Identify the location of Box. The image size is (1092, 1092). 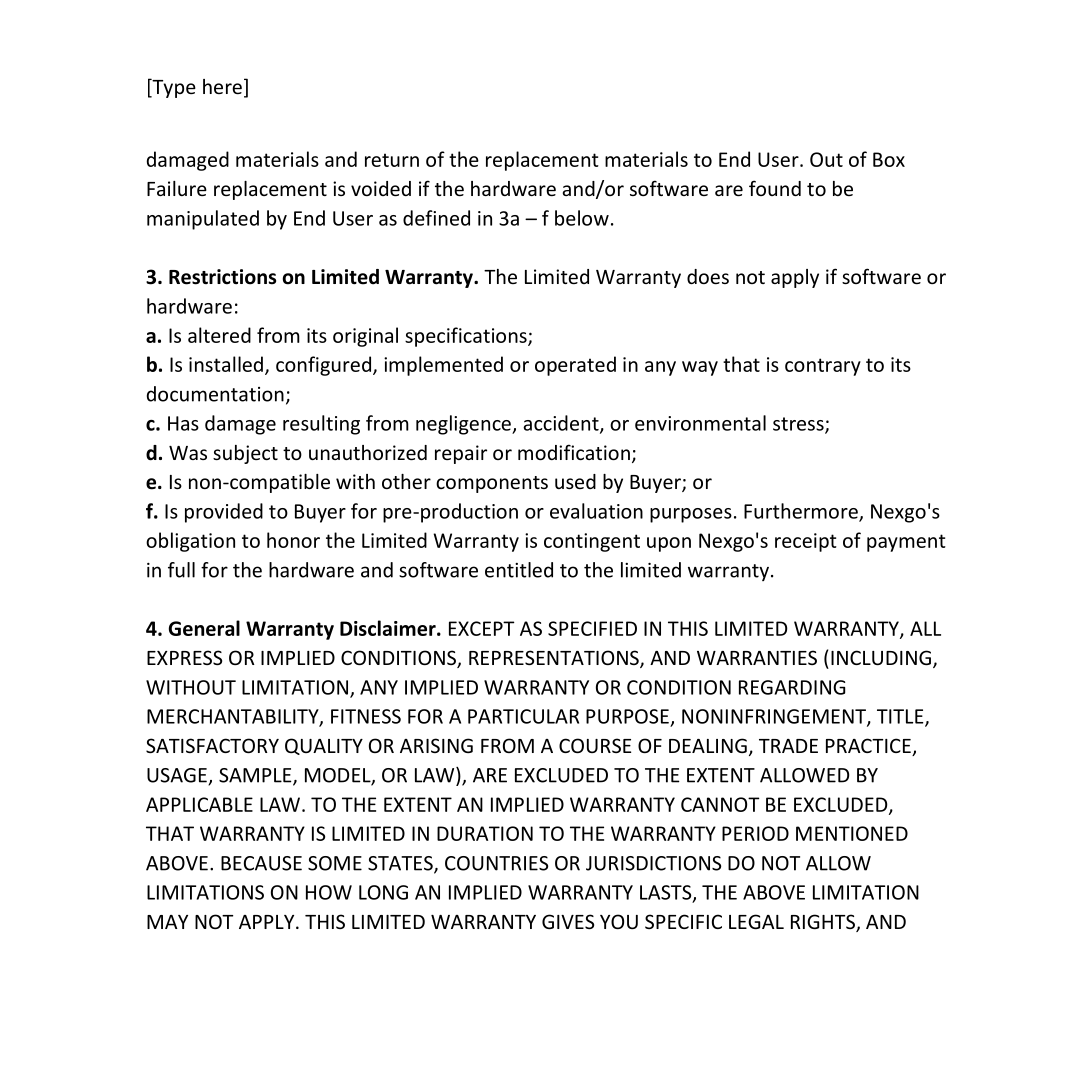
(889, 159).
